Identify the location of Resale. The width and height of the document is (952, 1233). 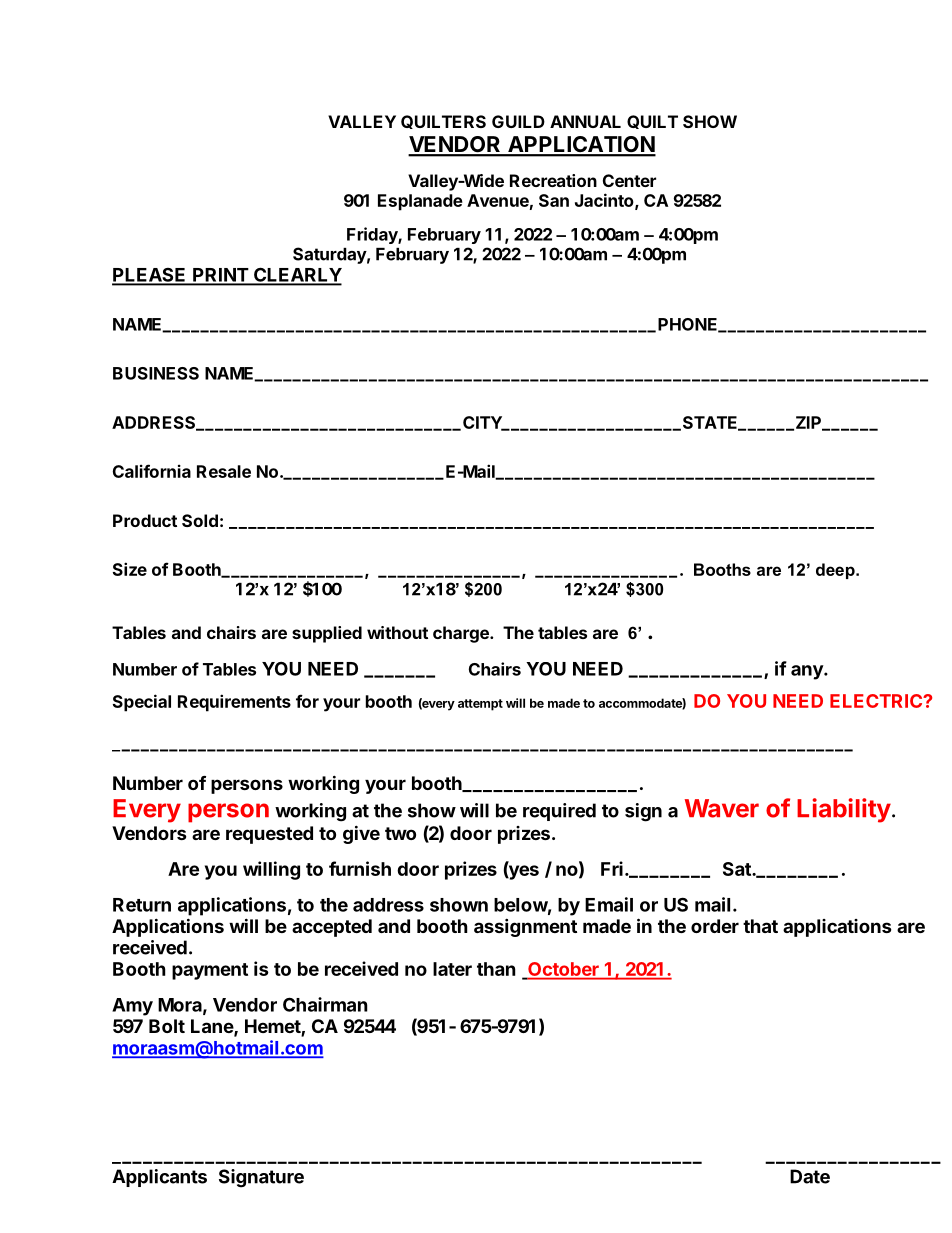
(224, 471).
